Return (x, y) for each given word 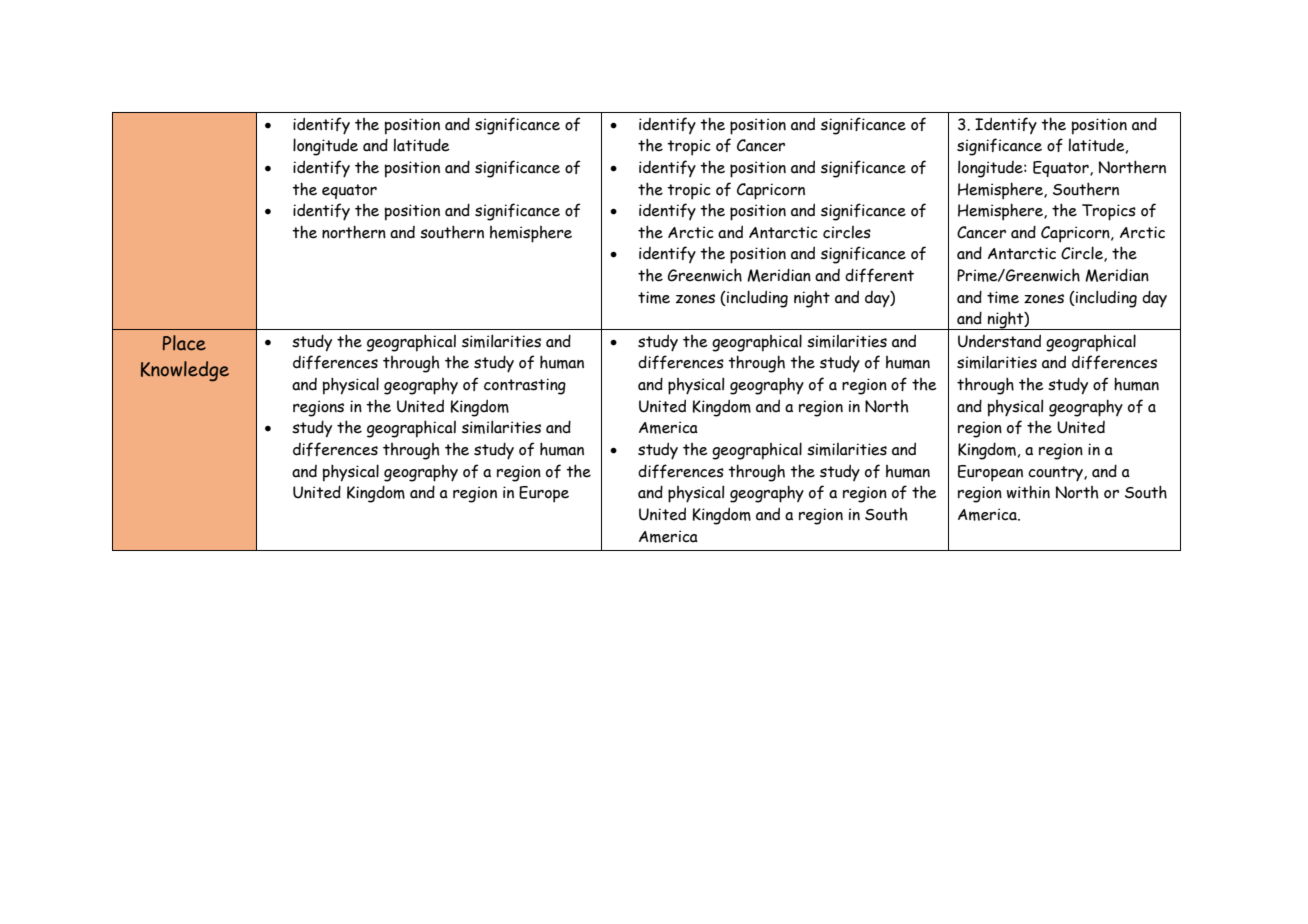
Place (184, 343)
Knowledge (185, 371)
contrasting (525, 386)
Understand (999, 341)
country (1056, 474)
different (879, 275)
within (1028, 492)
